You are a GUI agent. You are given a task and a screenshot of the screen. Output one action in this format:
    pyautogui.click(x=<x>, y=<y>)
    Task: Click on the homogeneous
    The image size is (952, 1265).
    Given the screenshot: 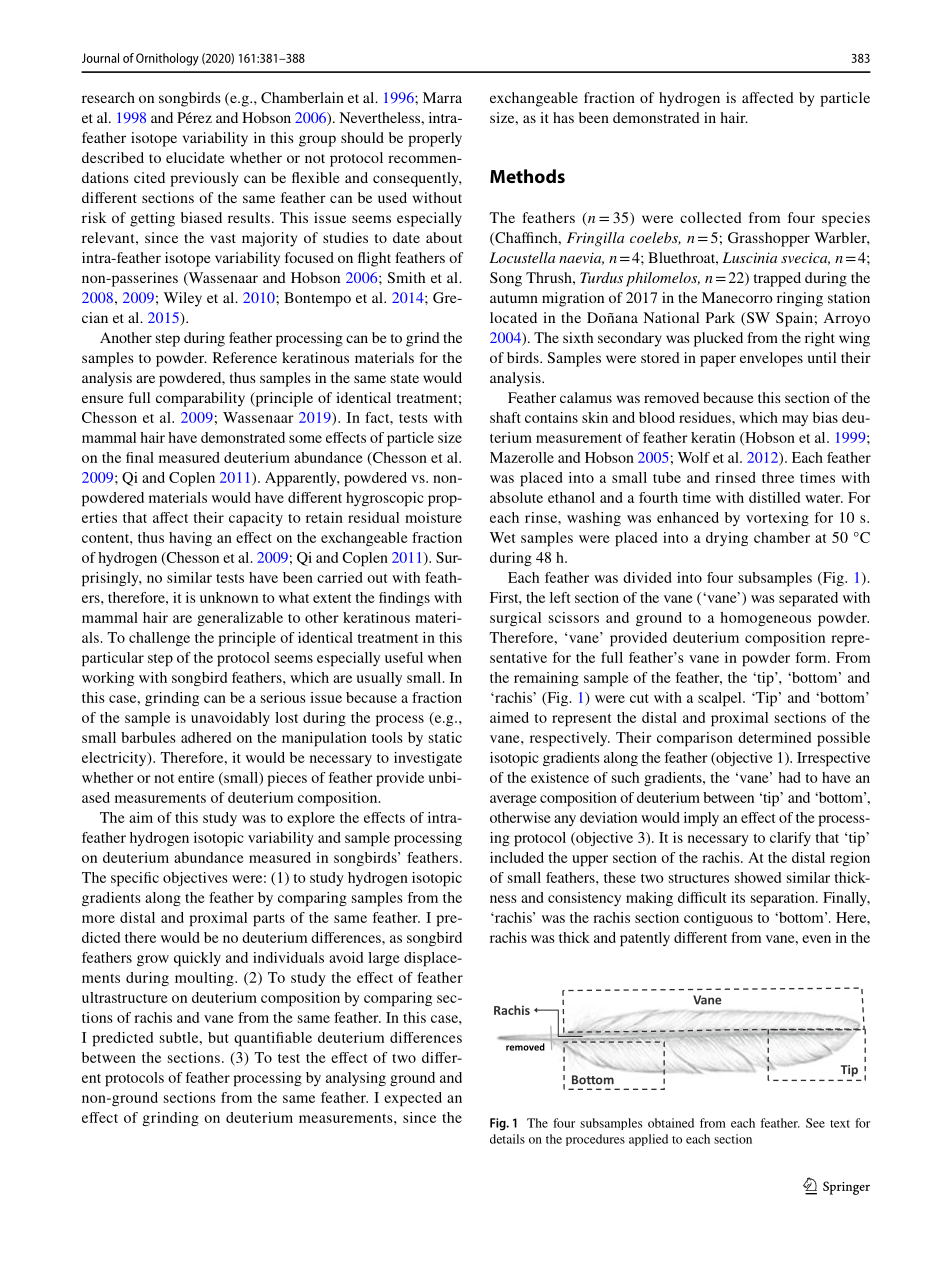 What is the action you would take?
    pyautogui.click(x=765, y=619)
